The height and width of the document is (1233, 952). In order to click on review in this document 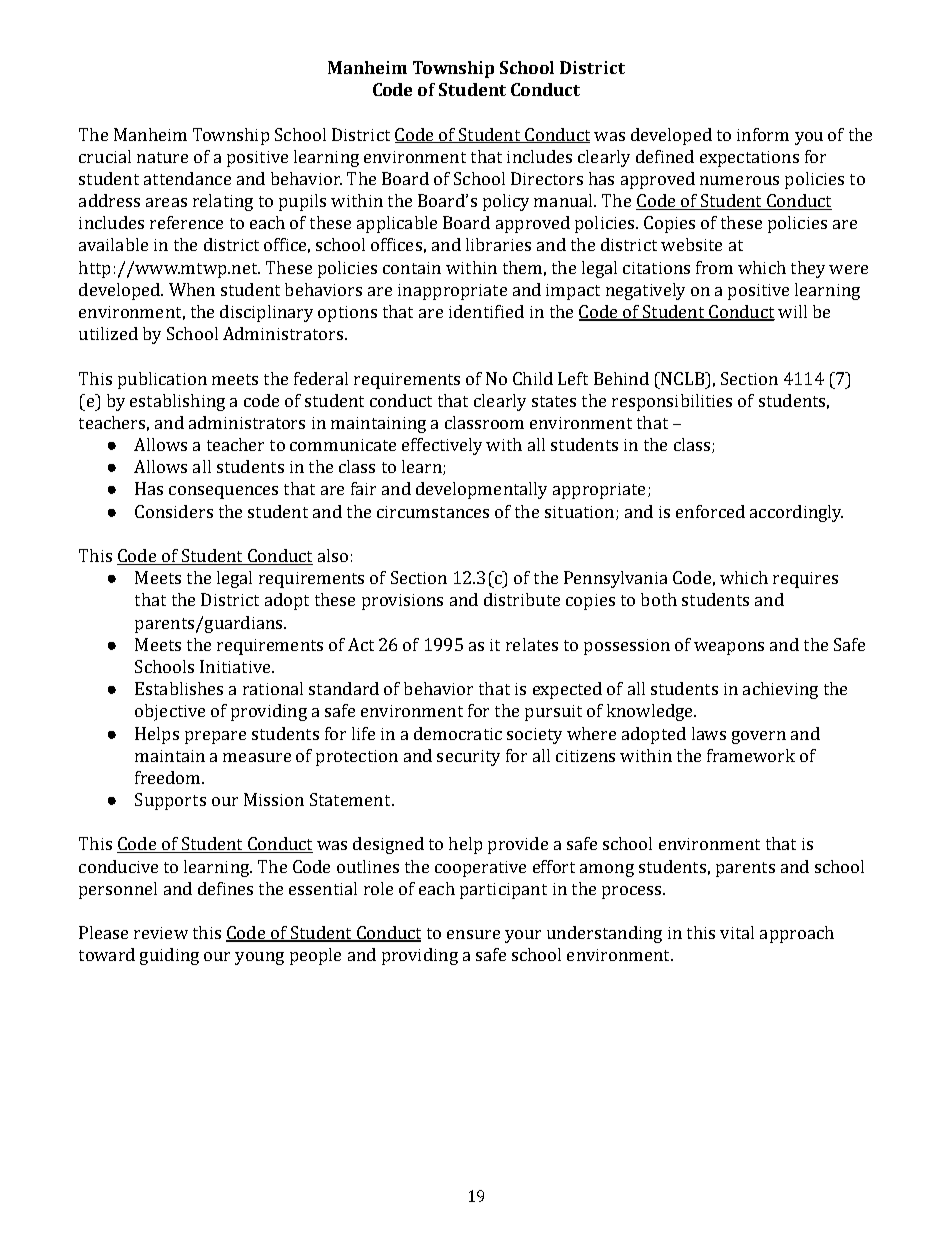, I will do `click(161, 933)`.
